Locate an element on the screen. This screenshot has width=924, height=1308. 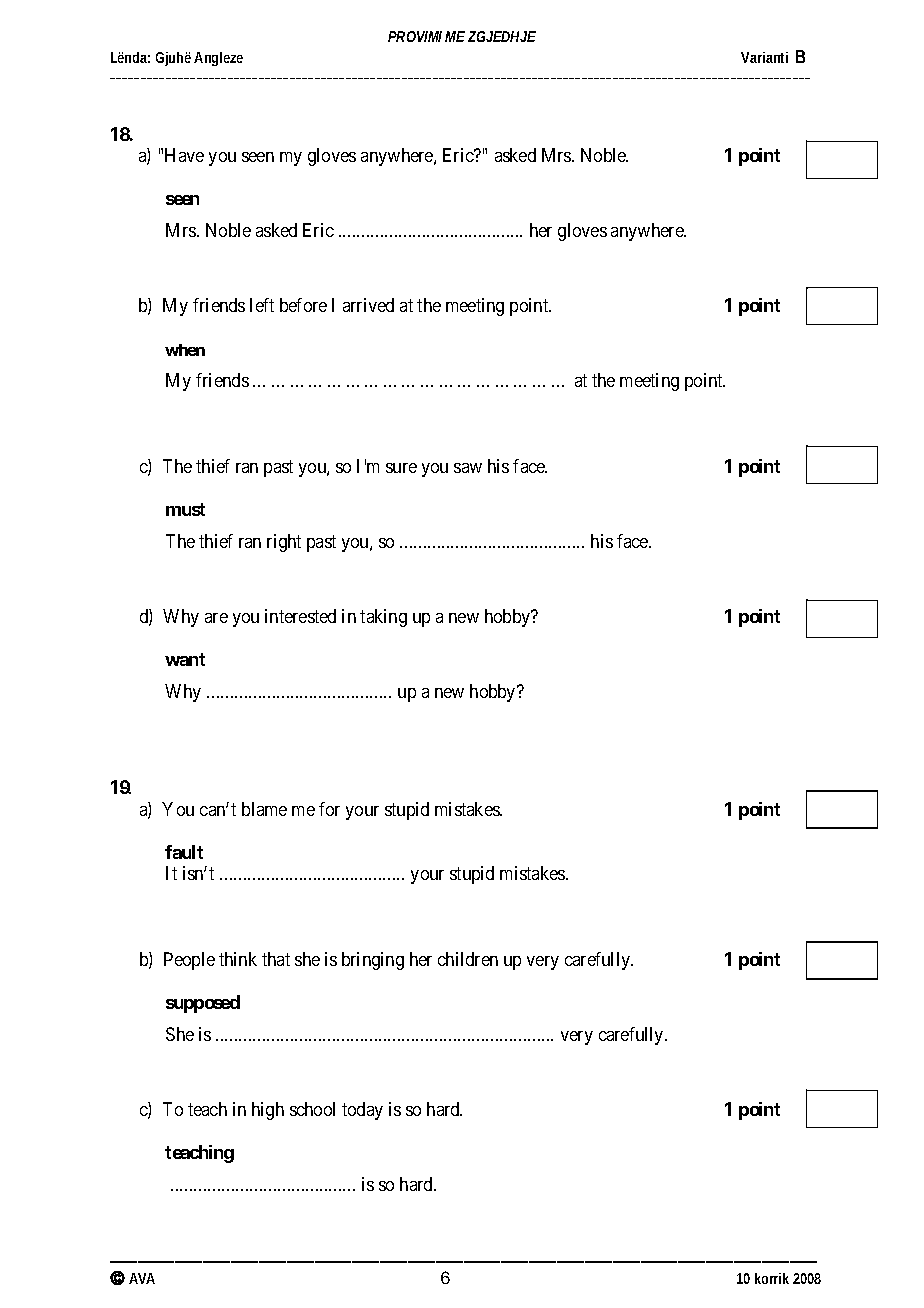
must is located at coordinates (185, 509).
